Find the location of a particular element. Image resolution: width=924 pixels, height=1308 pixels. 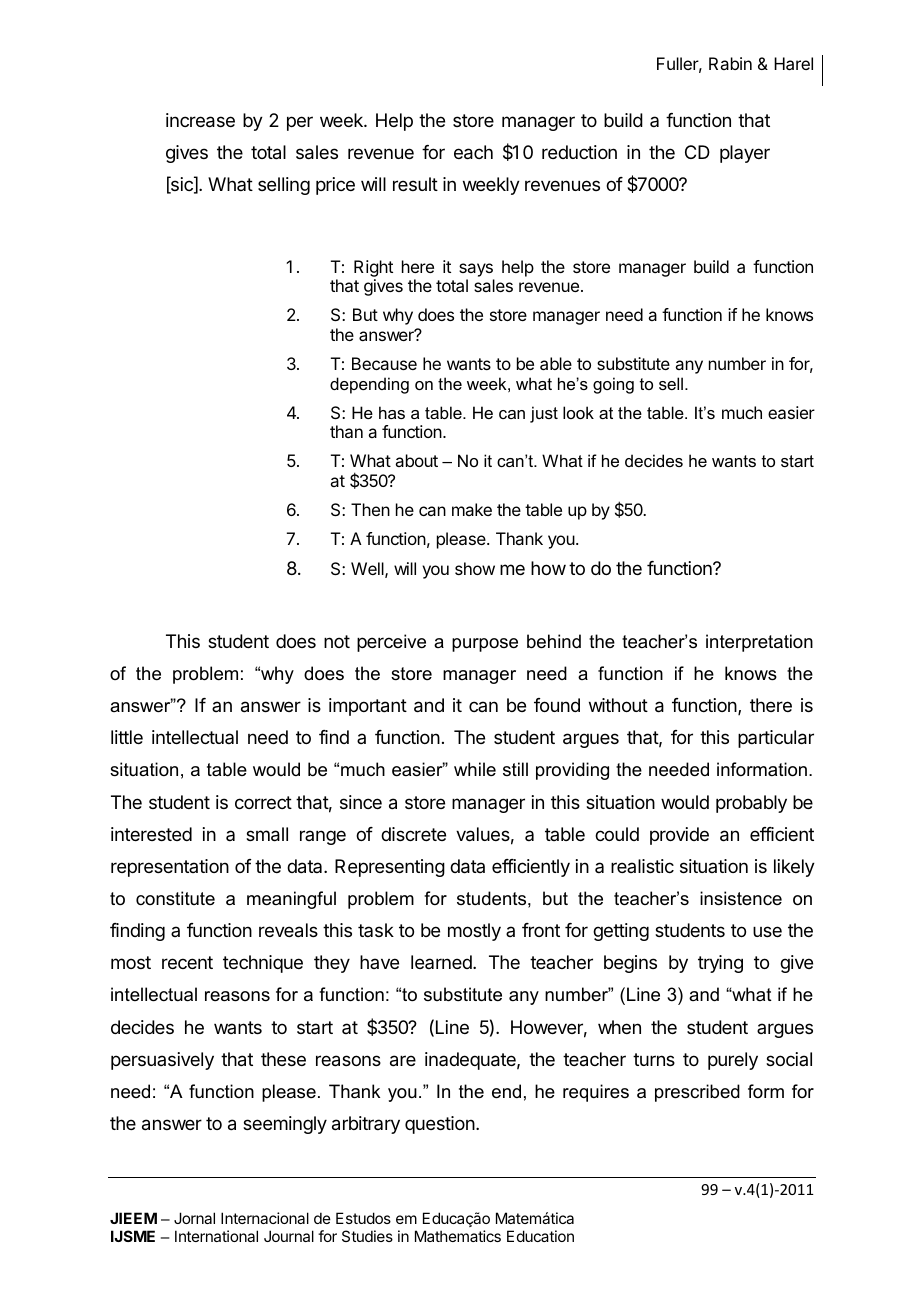

depending is located at coordinates (369, 385).
